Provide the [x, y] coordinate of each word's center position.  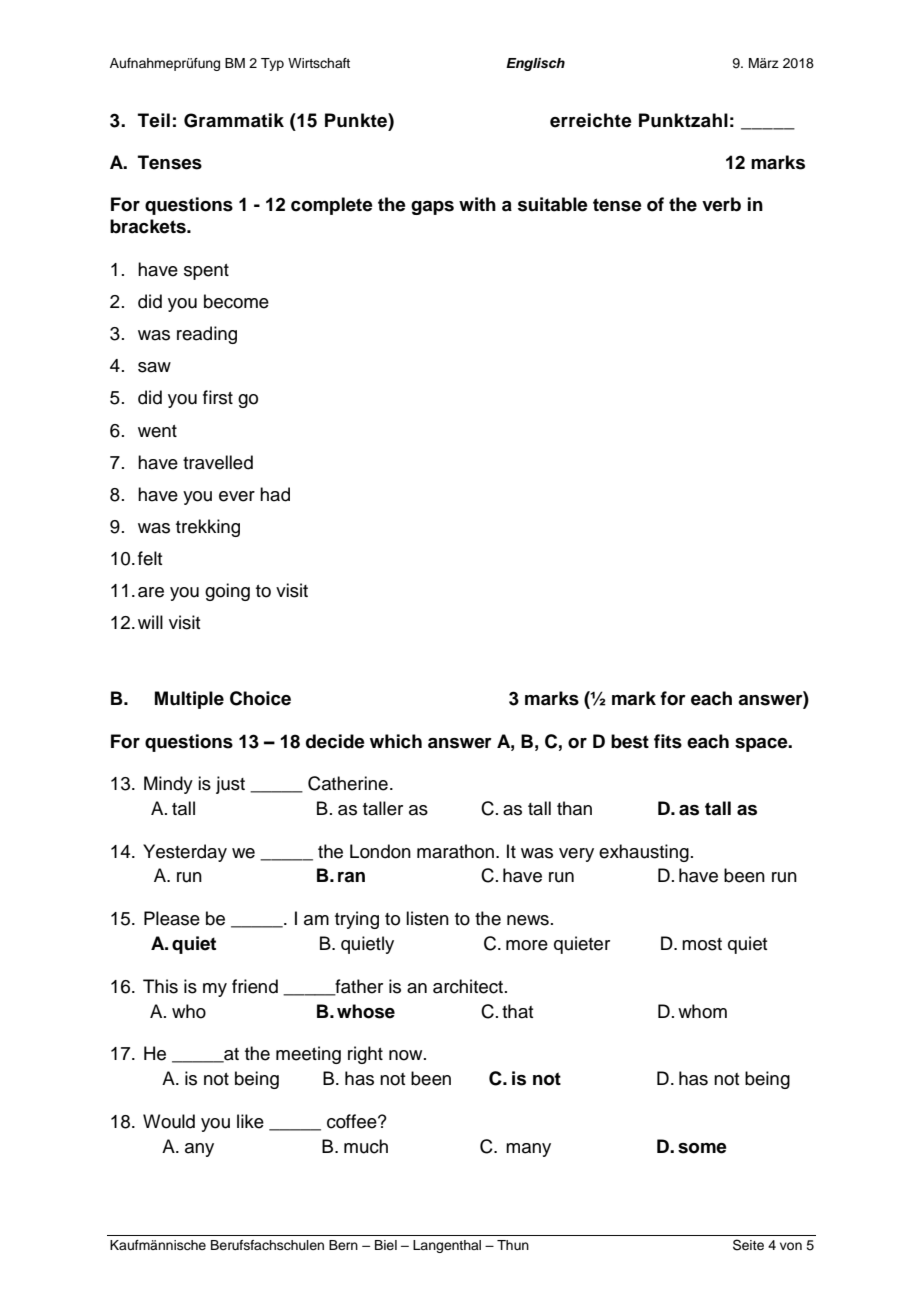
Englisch [535, 64]
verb [721, 204]
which [396, 741]
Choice [260, 698]
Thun [513, 1245]
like [250, 1121]
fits [668, 741]
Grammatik [234, 120]
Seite [748, 1245]
